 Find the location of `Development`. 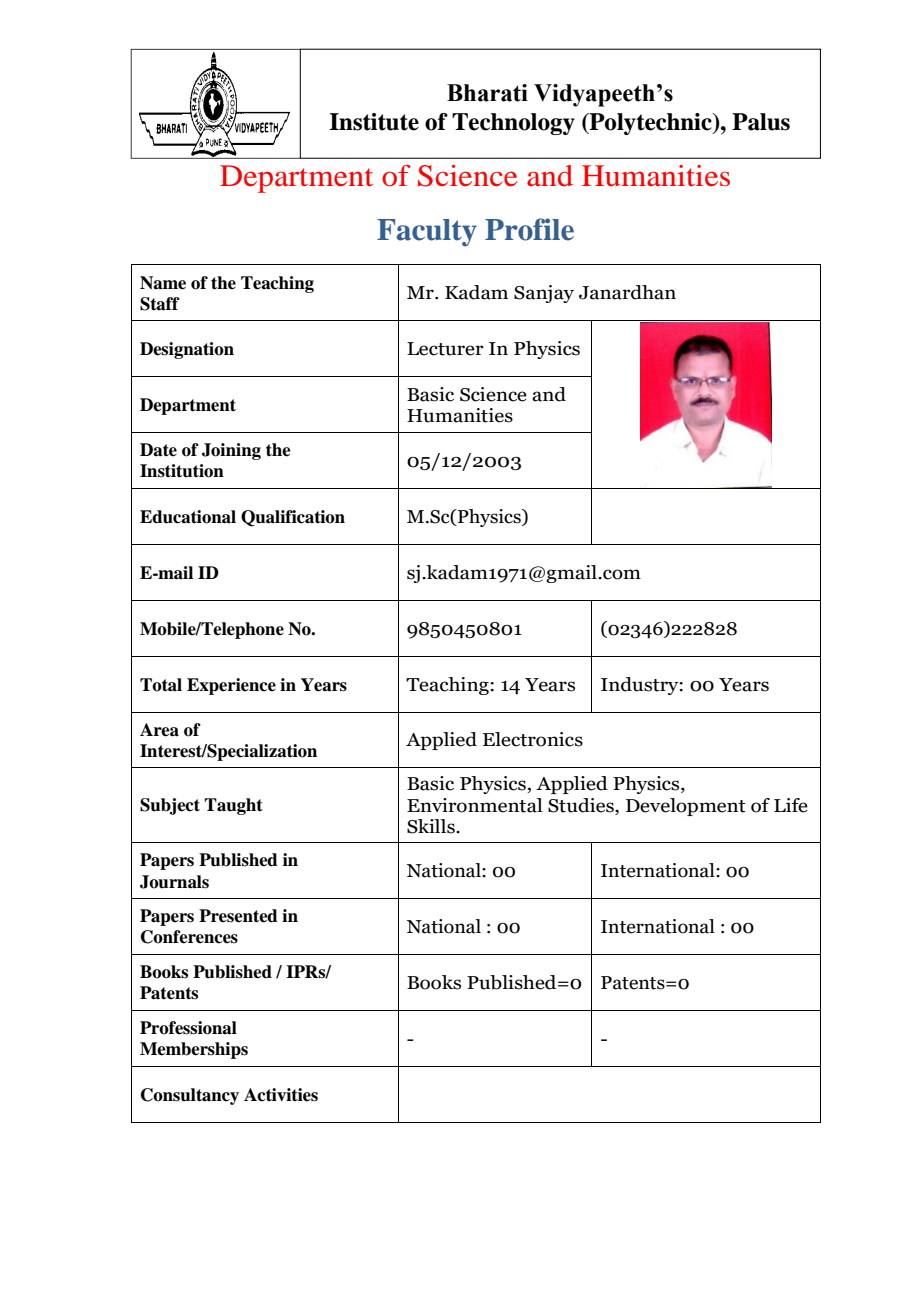

Development is located at coordinates (686, 807).
